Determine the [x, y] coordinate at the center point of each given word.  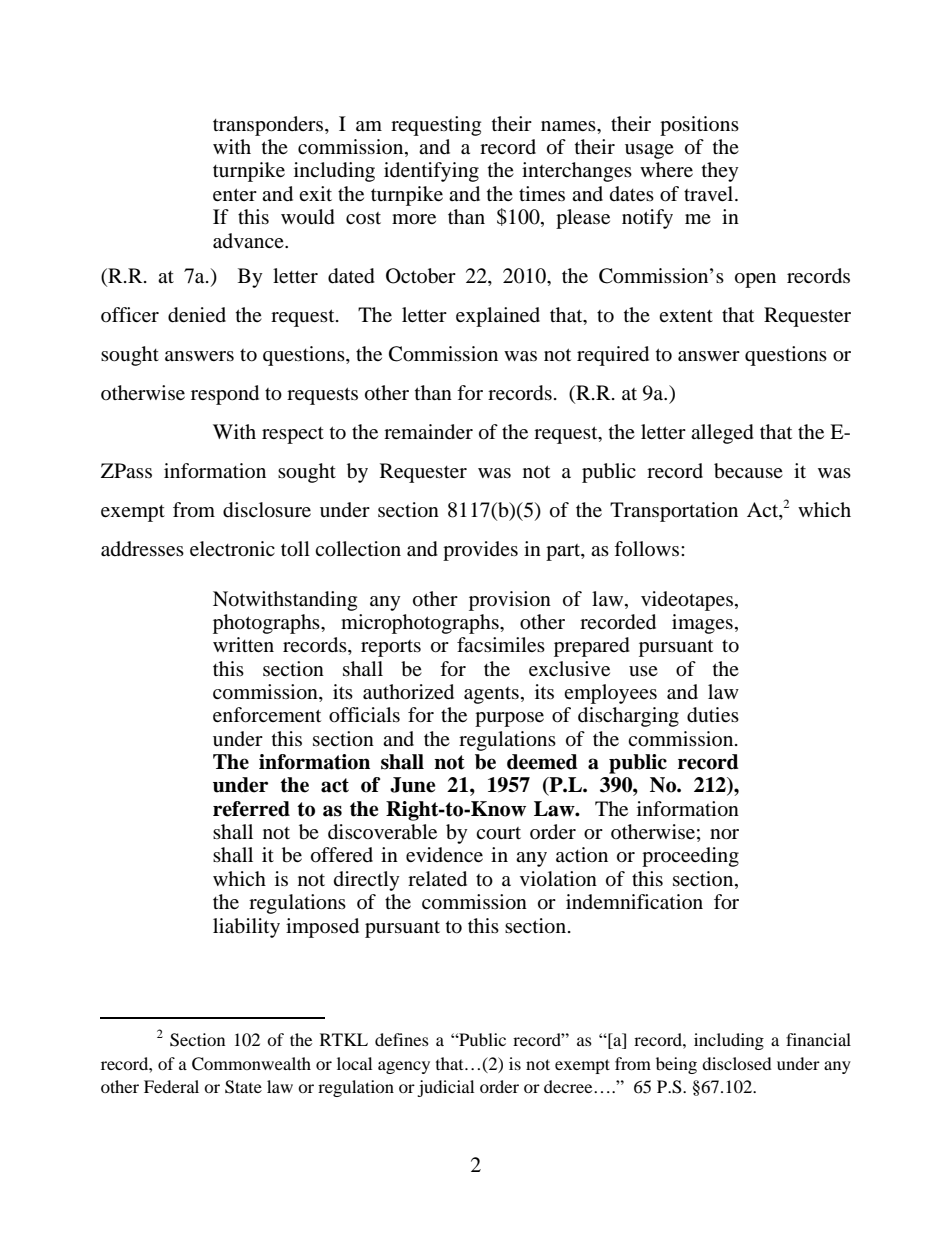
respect [293, 435]
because [748, 471]
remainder [428, 432]
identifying [431, 172]
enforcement [267, 715]
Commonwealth [251, 1064]
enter [235, 194]
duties [713, 715]
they [720, 172]
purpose [509, 719]
